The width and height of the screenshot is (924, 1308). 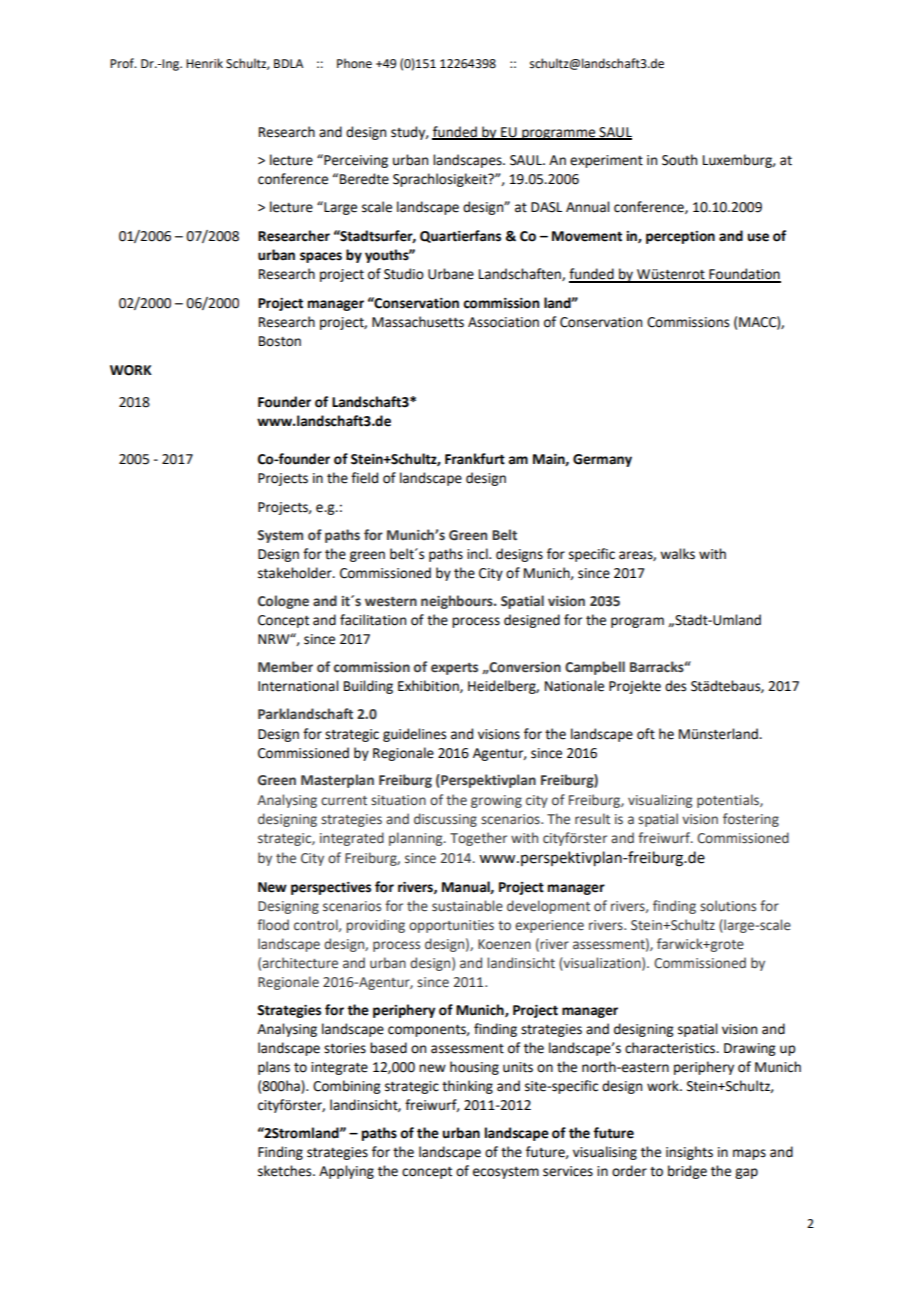 What do you see at coordinates (273, 925) in the screenshot?
I see `flood` at bounding box center [273, 925].
